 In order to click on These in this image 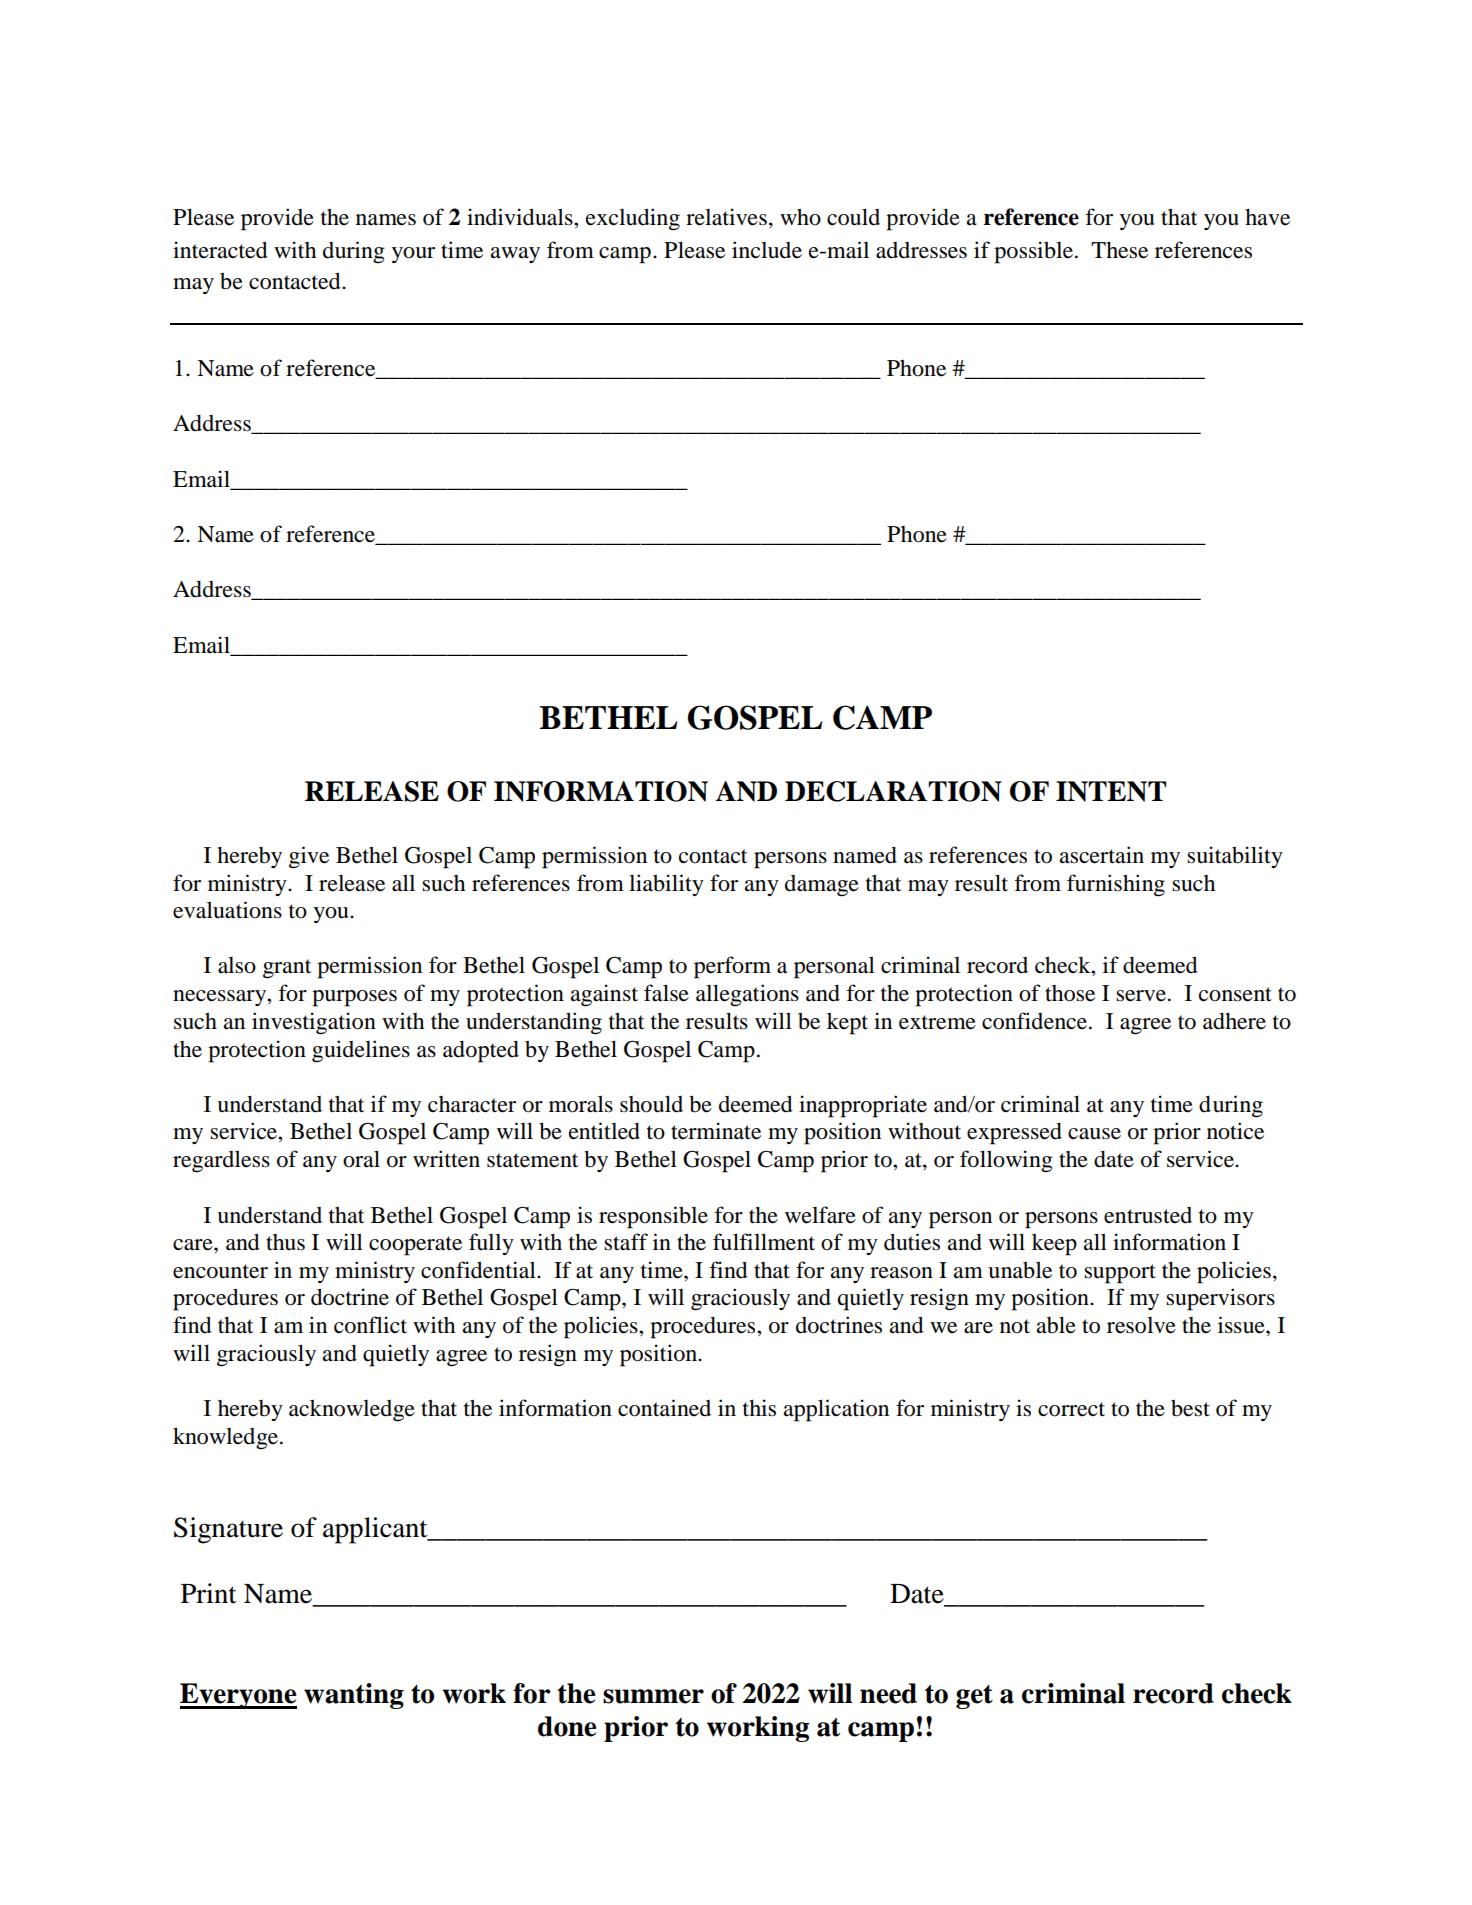, I will do `click(1119, 250)`.
